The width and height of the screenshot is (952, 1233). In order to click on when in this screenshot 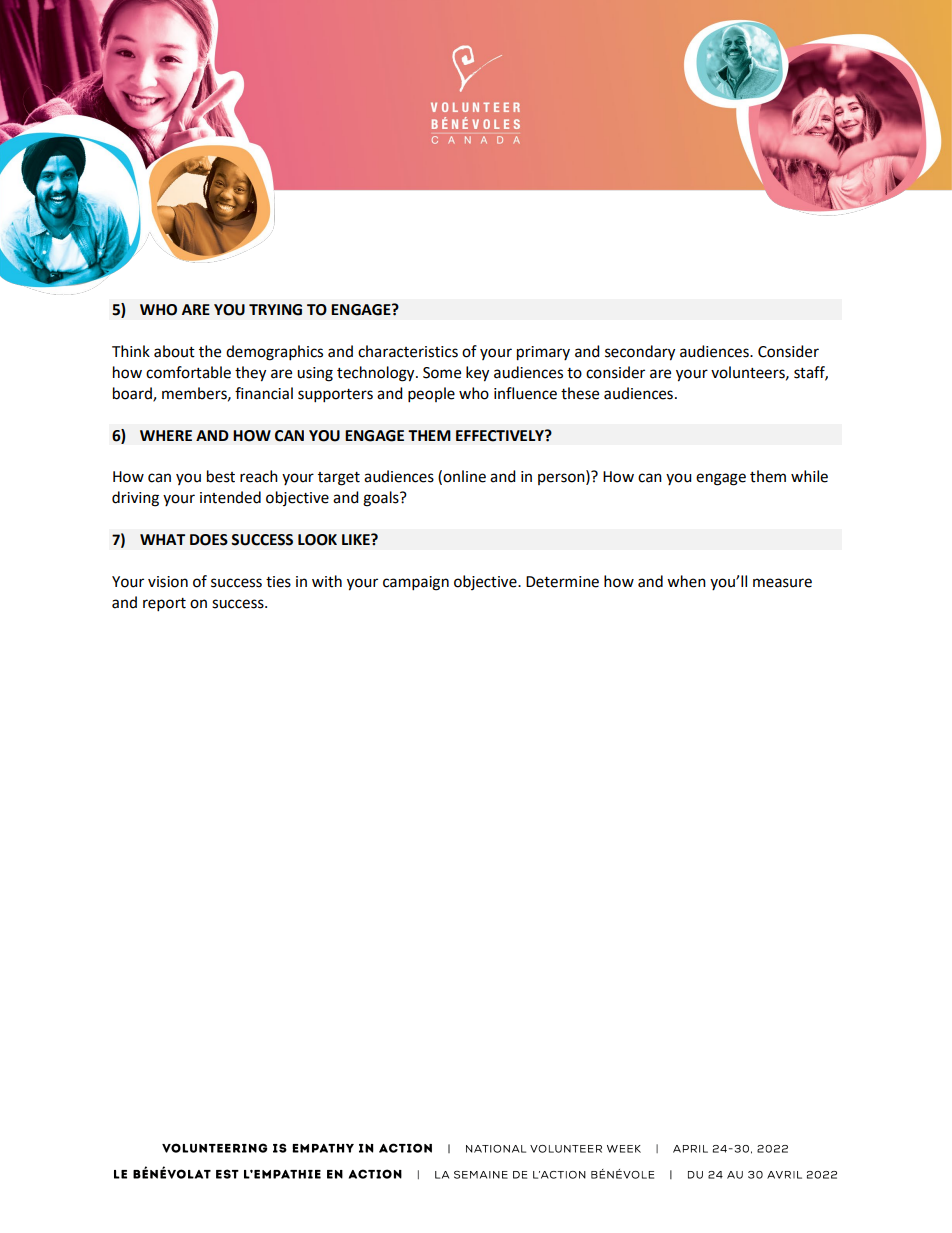, I will do `click(686, 581)`.
